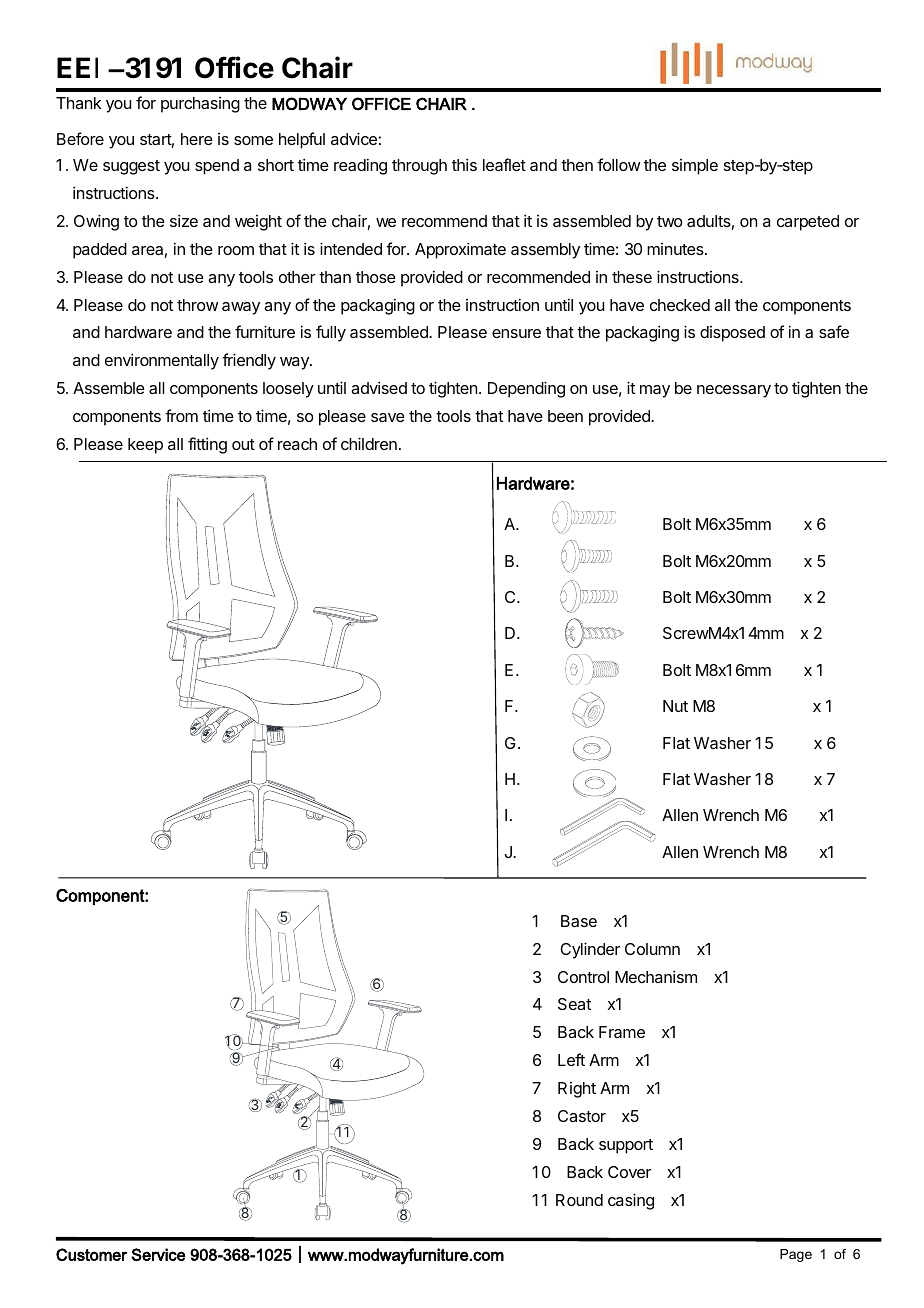 Image resolution: width=924 pixels, height=1308 pixels. What do you see at coordinates (464, 164) in the image?
I see `this` at bounding box center [464, 164].
